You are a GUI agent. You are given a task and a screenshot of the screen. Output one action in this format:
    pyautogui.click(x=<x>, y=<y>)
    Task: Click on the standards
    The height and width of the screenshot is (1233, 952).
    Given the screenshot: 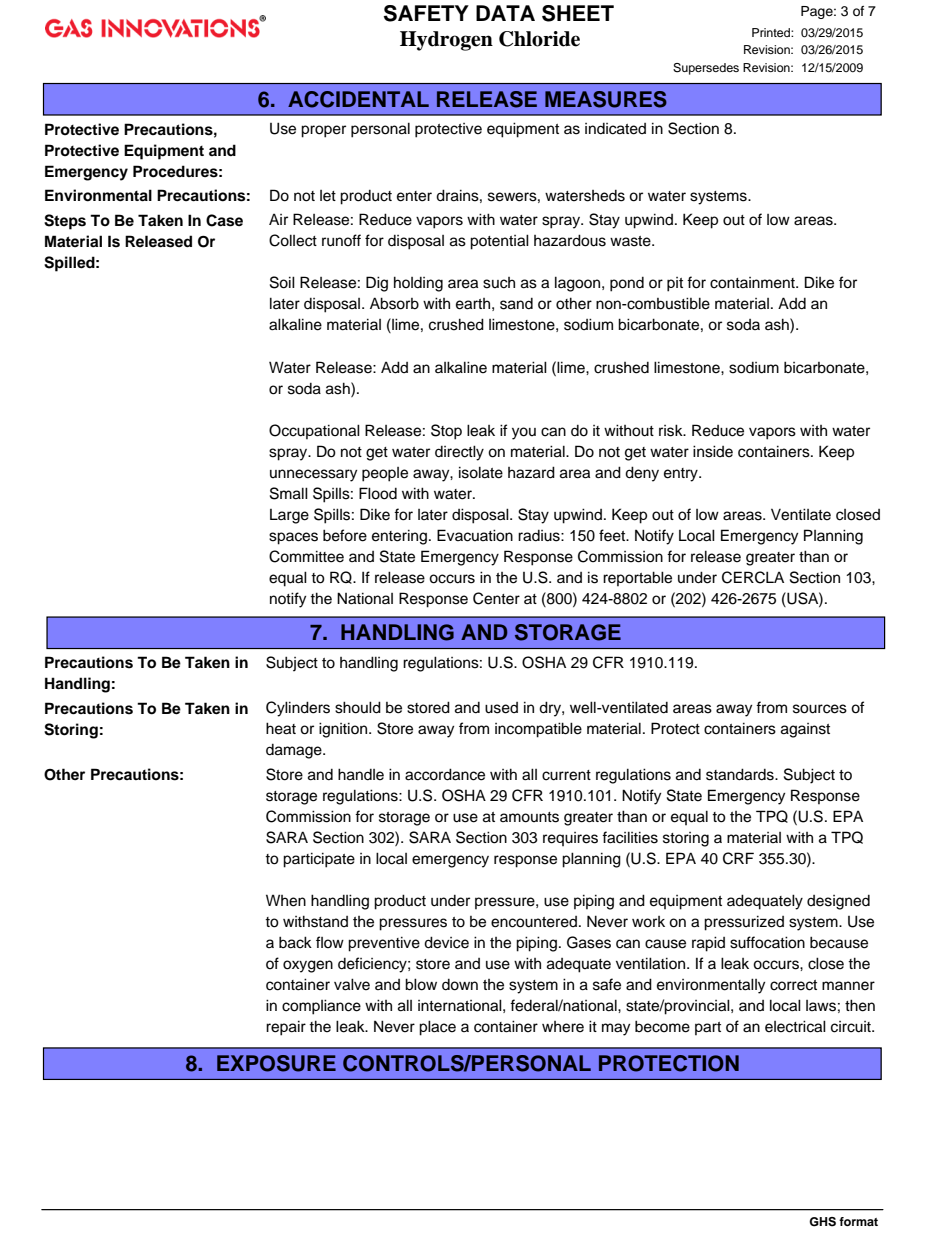 What is the action you would take?
    pyautogui.click(x=741, y=774)
